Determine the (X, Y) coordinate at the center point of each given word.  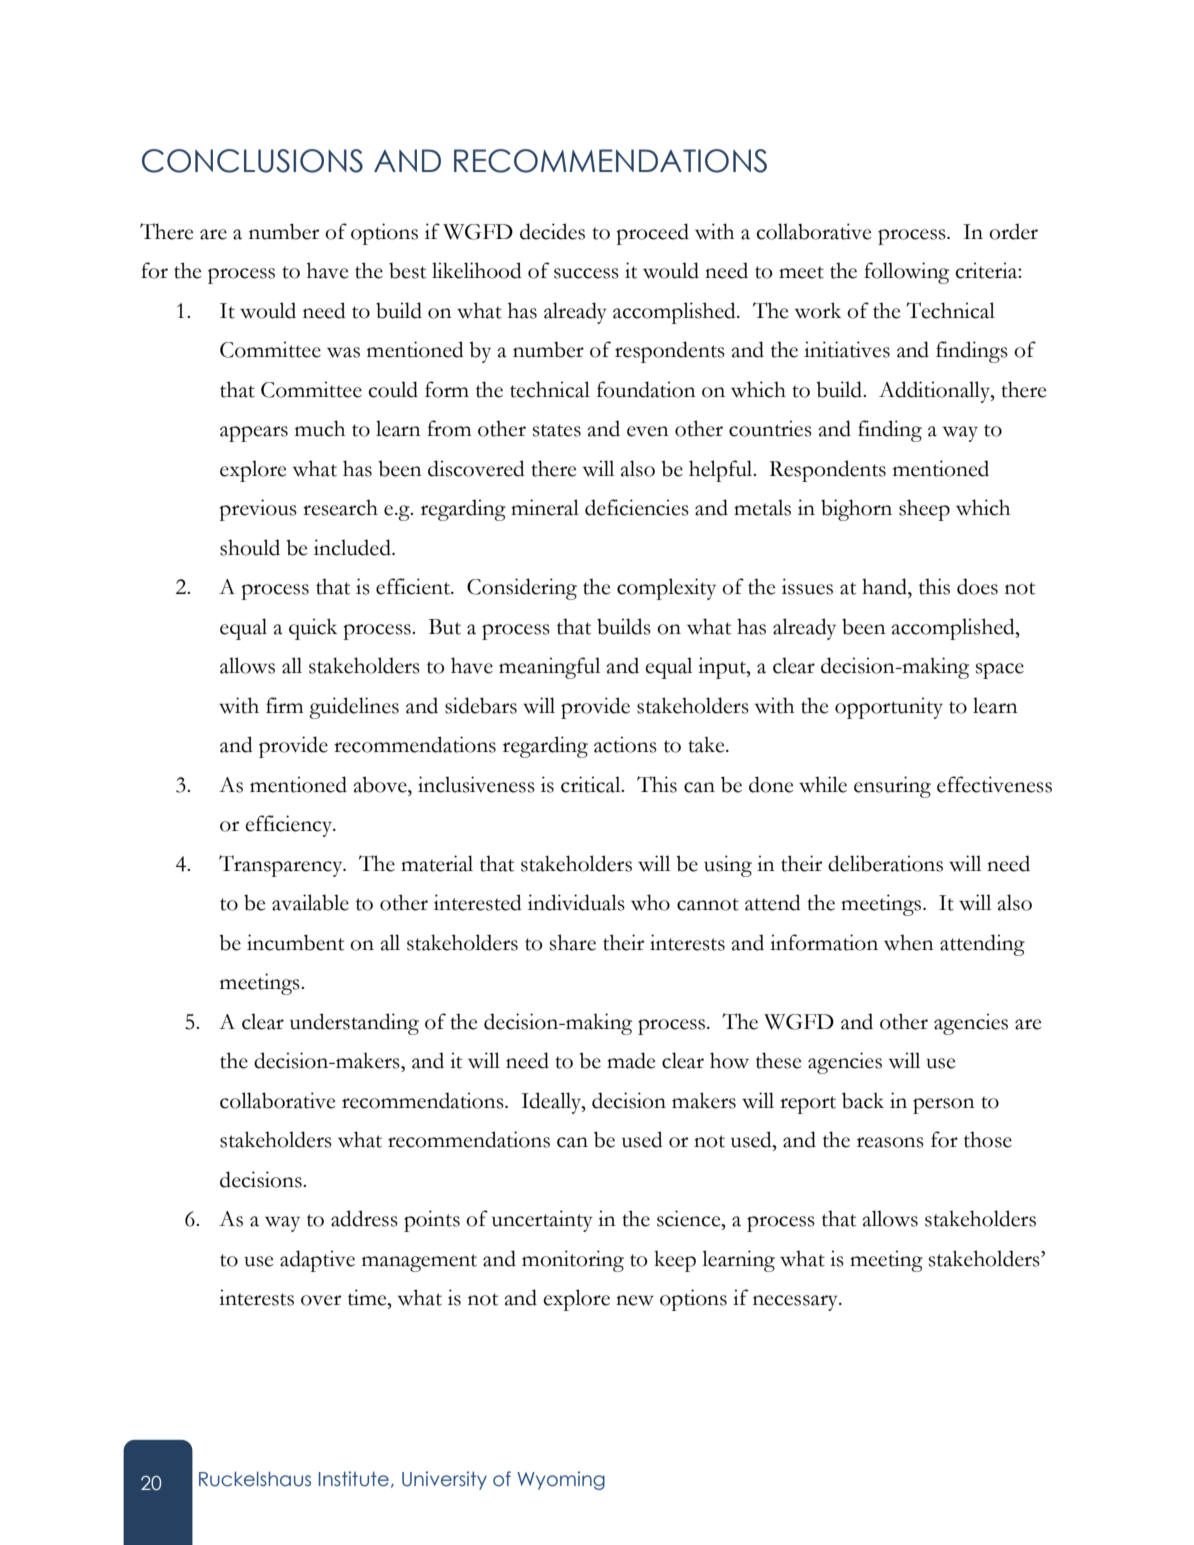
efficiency (290, 826)
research (340, 507)
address (364, 1218)
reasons (890, 1142)
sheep (924, 510)
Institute (354, 1479)
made (631, 1060)
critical (592, 784)
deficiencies (637, 507)
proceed (652, 234)
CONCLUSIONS (252, 161)
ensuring (892, 787)
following (906, 273)
